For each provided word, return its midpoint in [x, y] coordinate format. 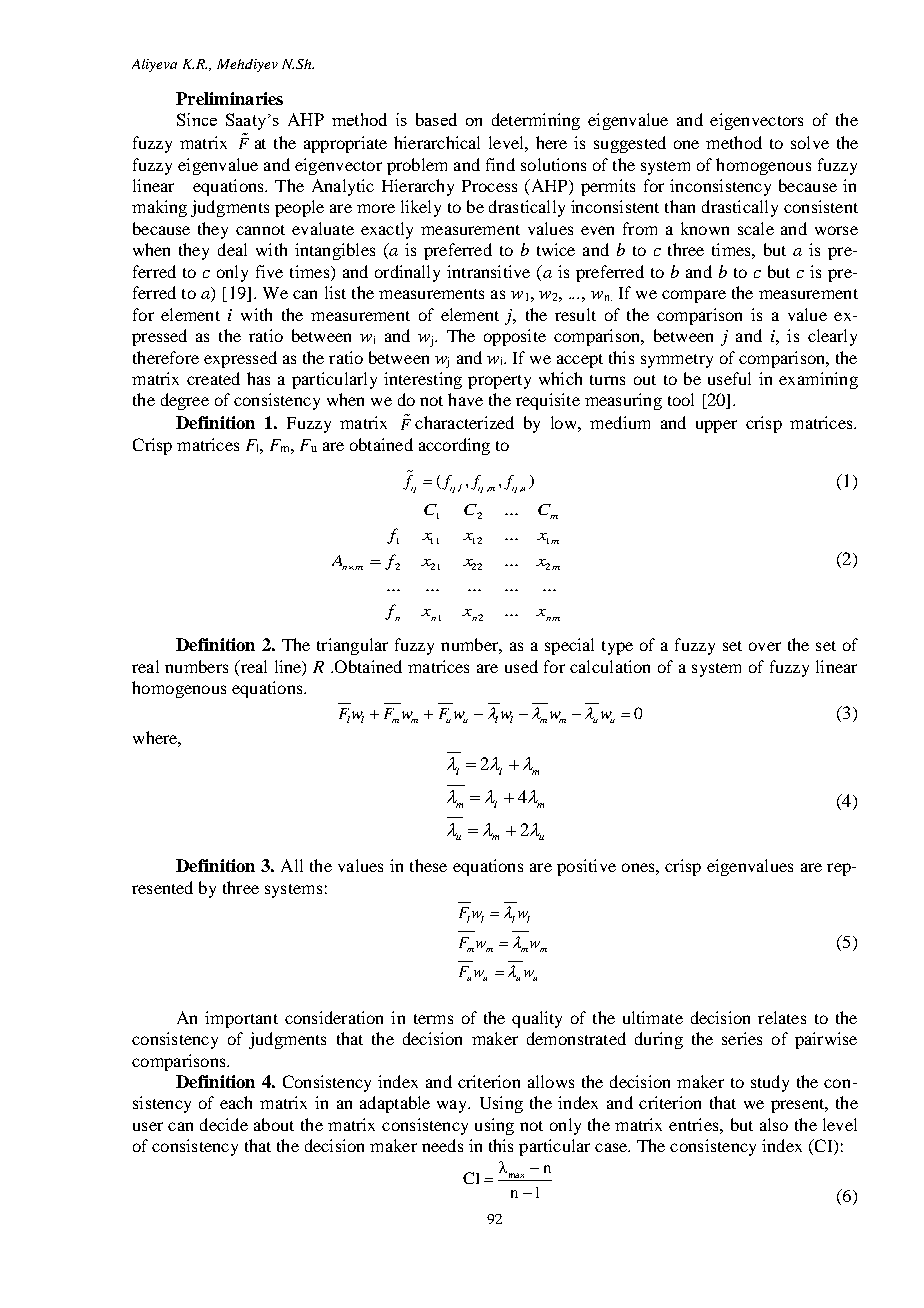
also [774, 1124]
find [500, 164]
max [516, 1175]
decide [224, 1124]
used [521, 666]
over [765, 646]
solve [810, 142]
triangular [352, 646]
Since [197, 119]
